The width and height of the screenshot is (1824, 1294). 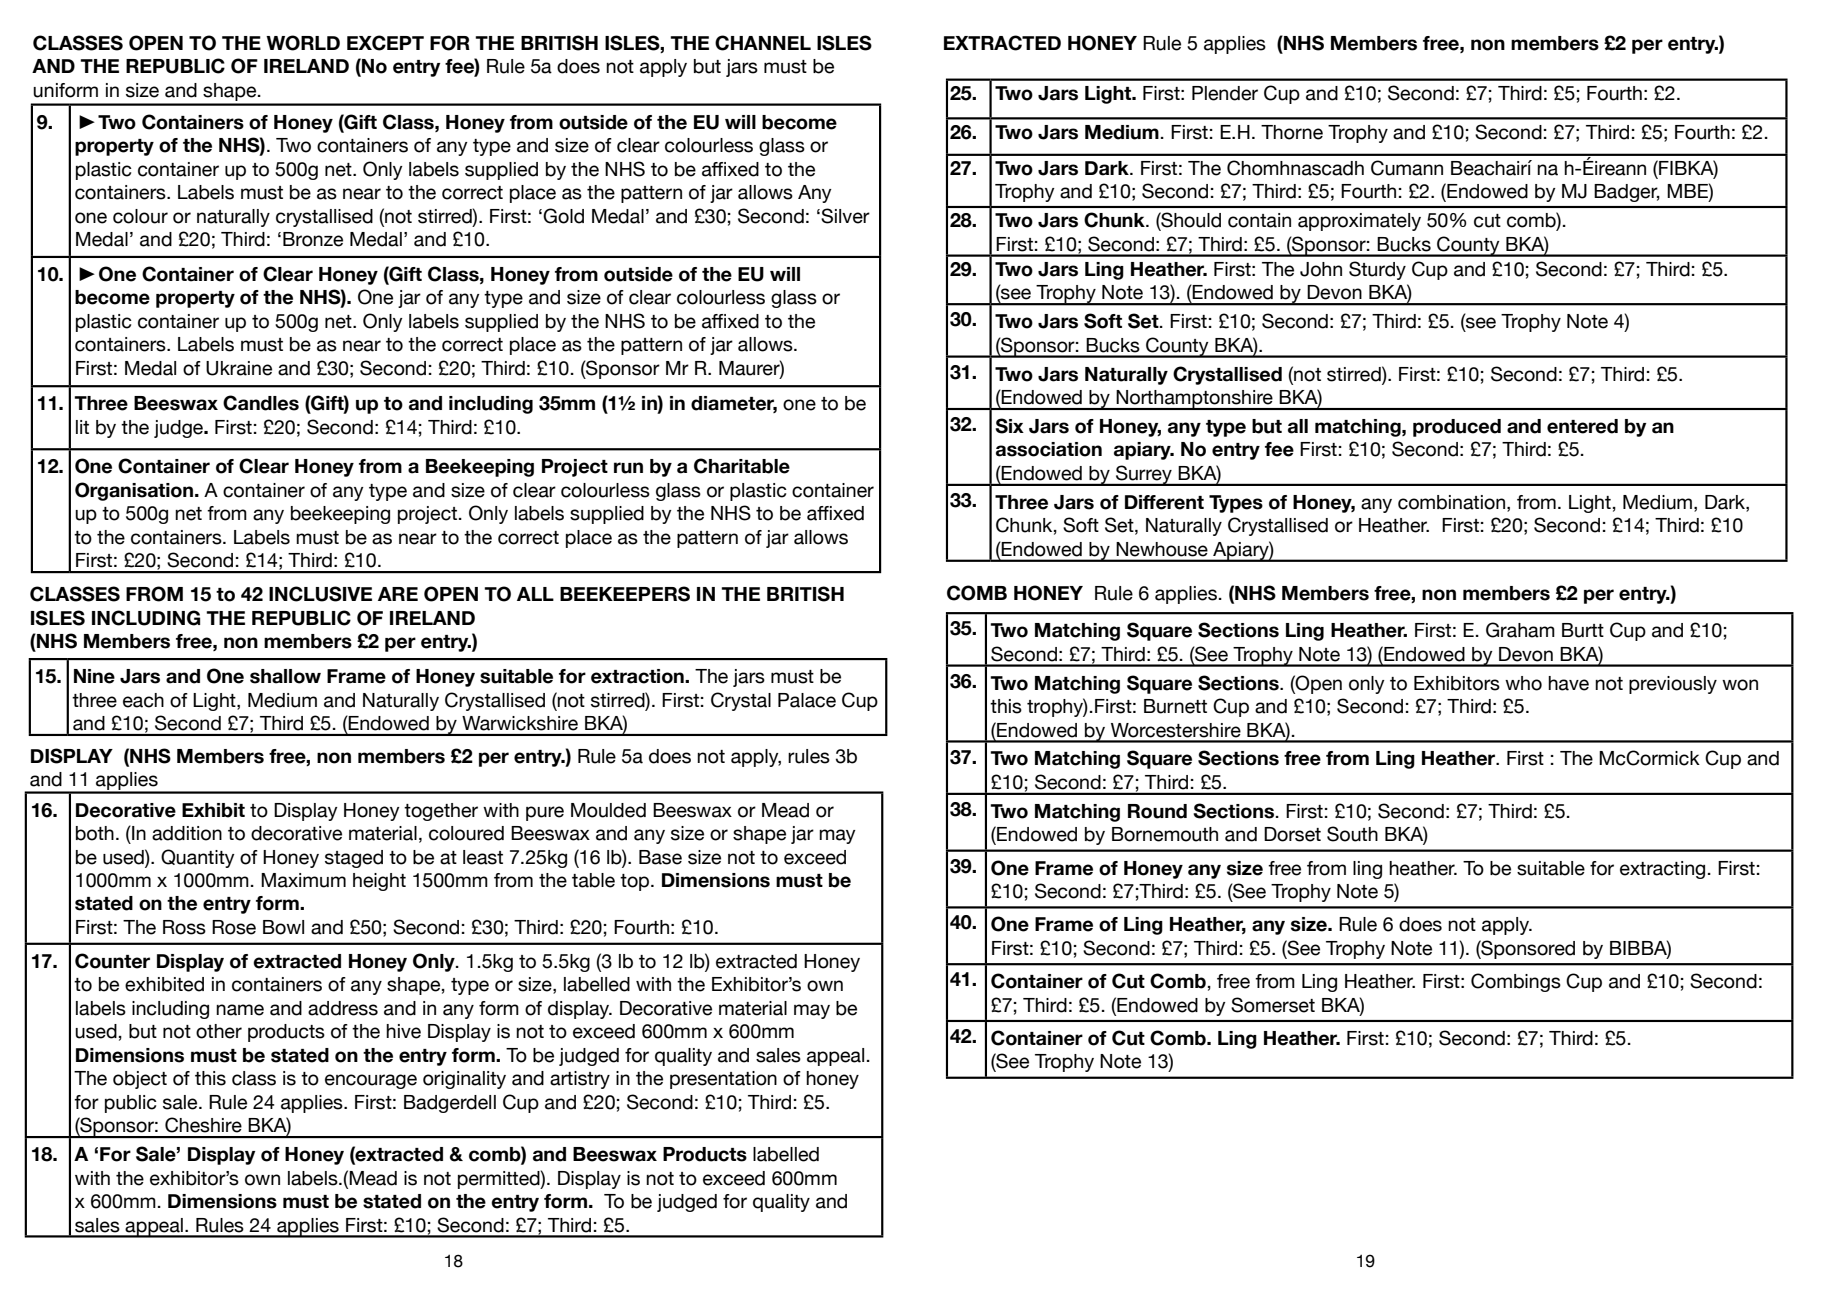 What do you see at coordinates (1292, 132) in the screenshot?
I see `Thorne` at bounding box center [1292, 132].
